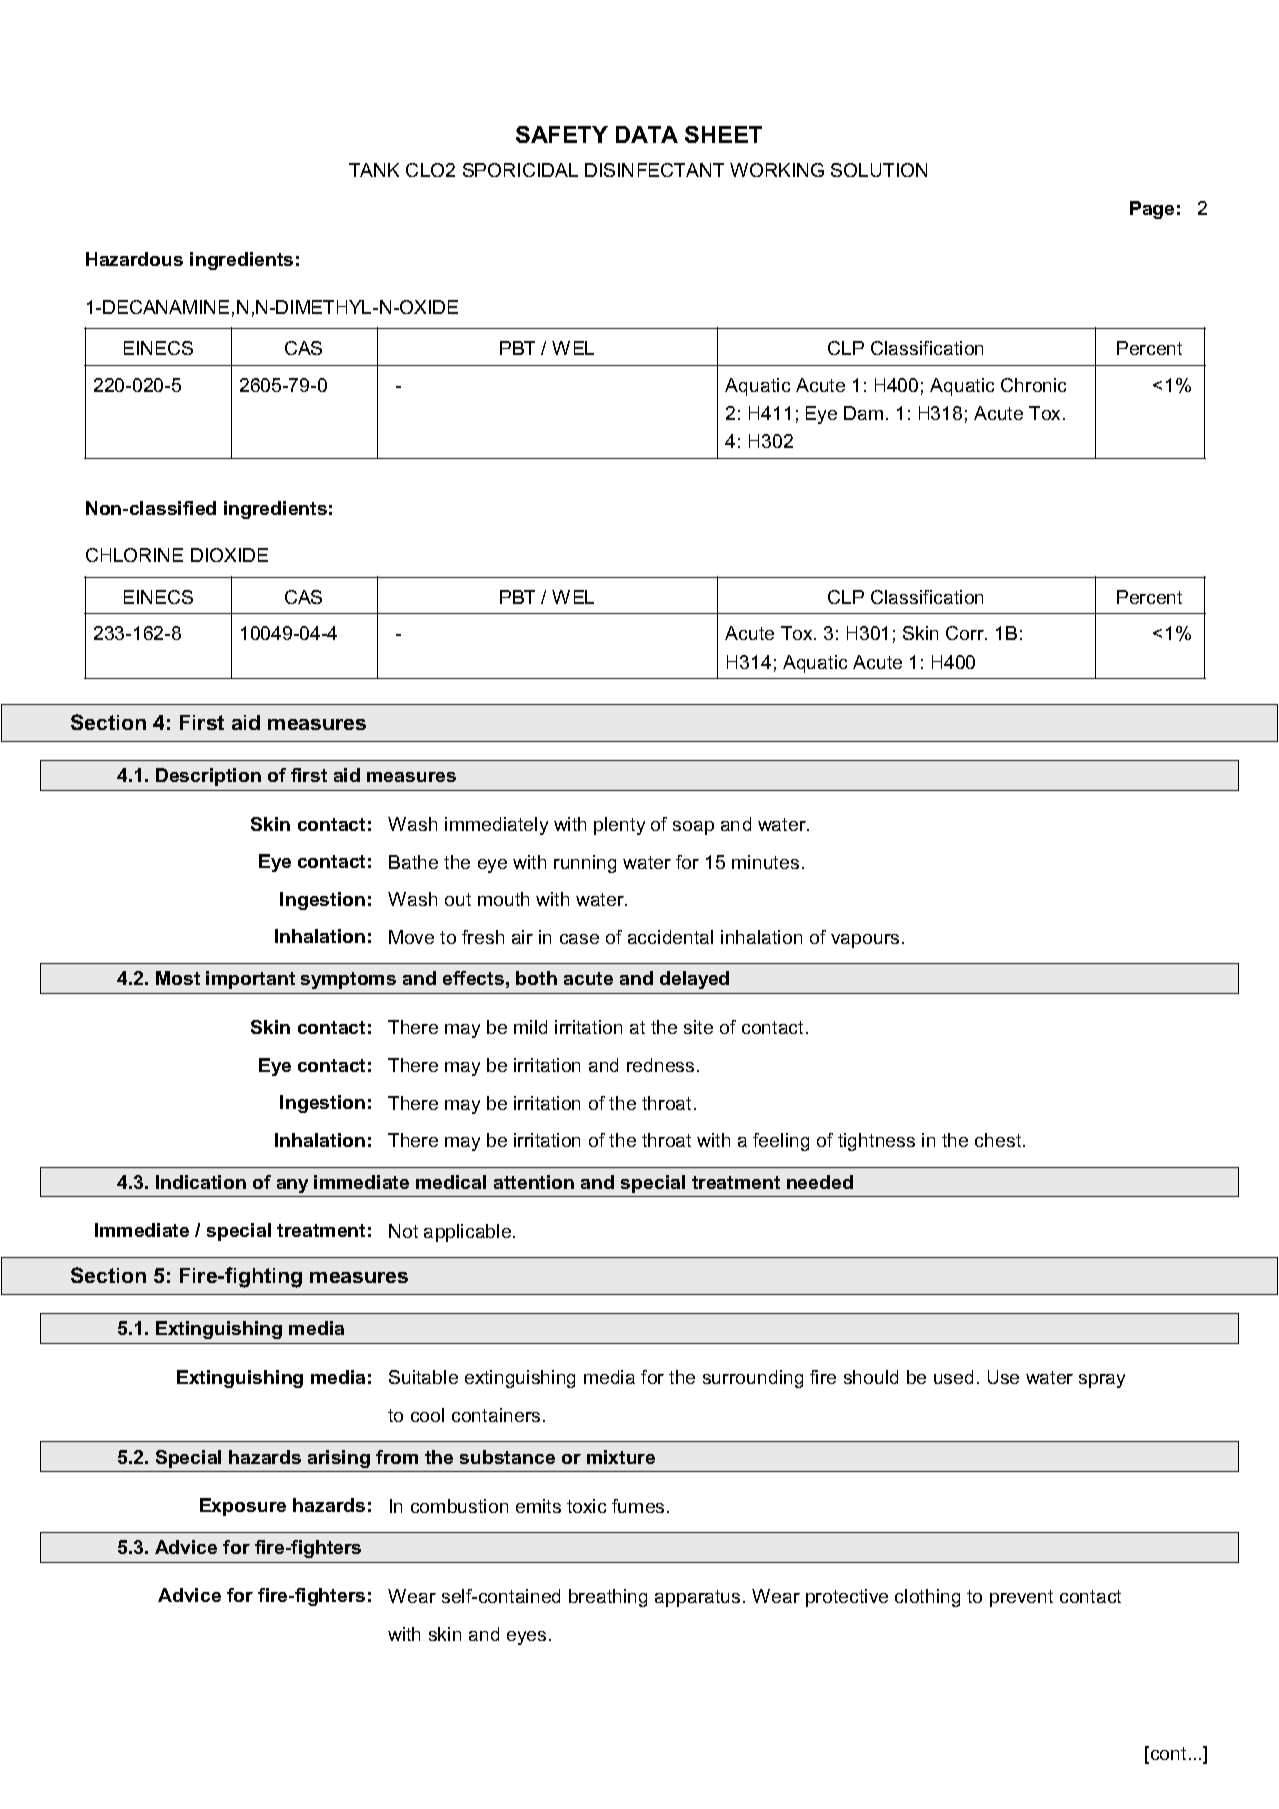  What do you see at coordinates (654, 170) in the page?
I see `DISINFECTANT` at bounding box center [654, 170].
